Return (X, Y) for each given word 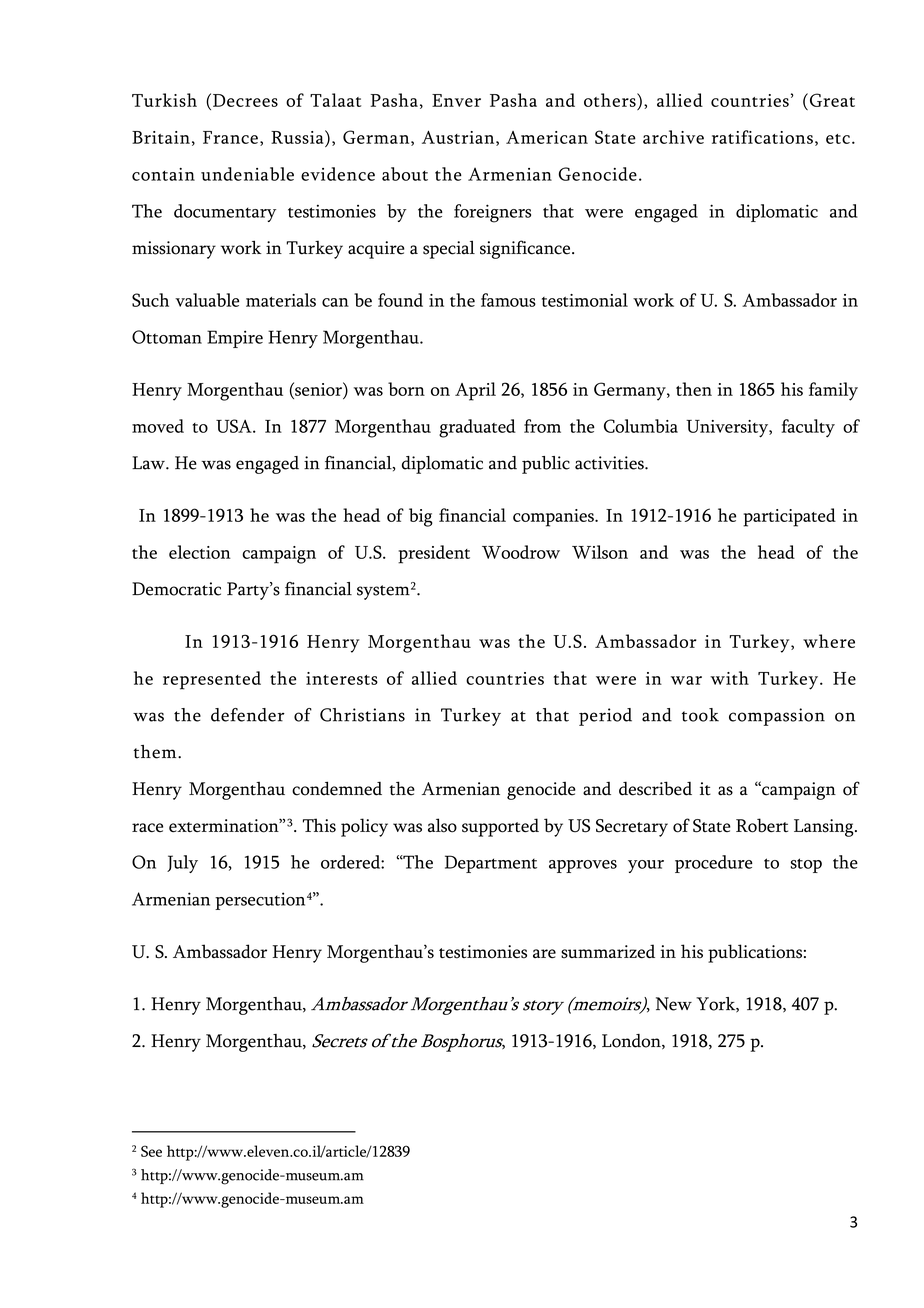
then (694, 389)
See (151, 1151)
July (182, 864)
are (544, 953)
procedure (714, 864)
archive (673, 137)
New (674, 1004)
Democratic (176, 589)
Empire (235, 339)
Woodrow (521, 552)
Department (491, 864)
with (729, 678)
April (475, 391)
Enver (456, 100)
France (230, 137)
